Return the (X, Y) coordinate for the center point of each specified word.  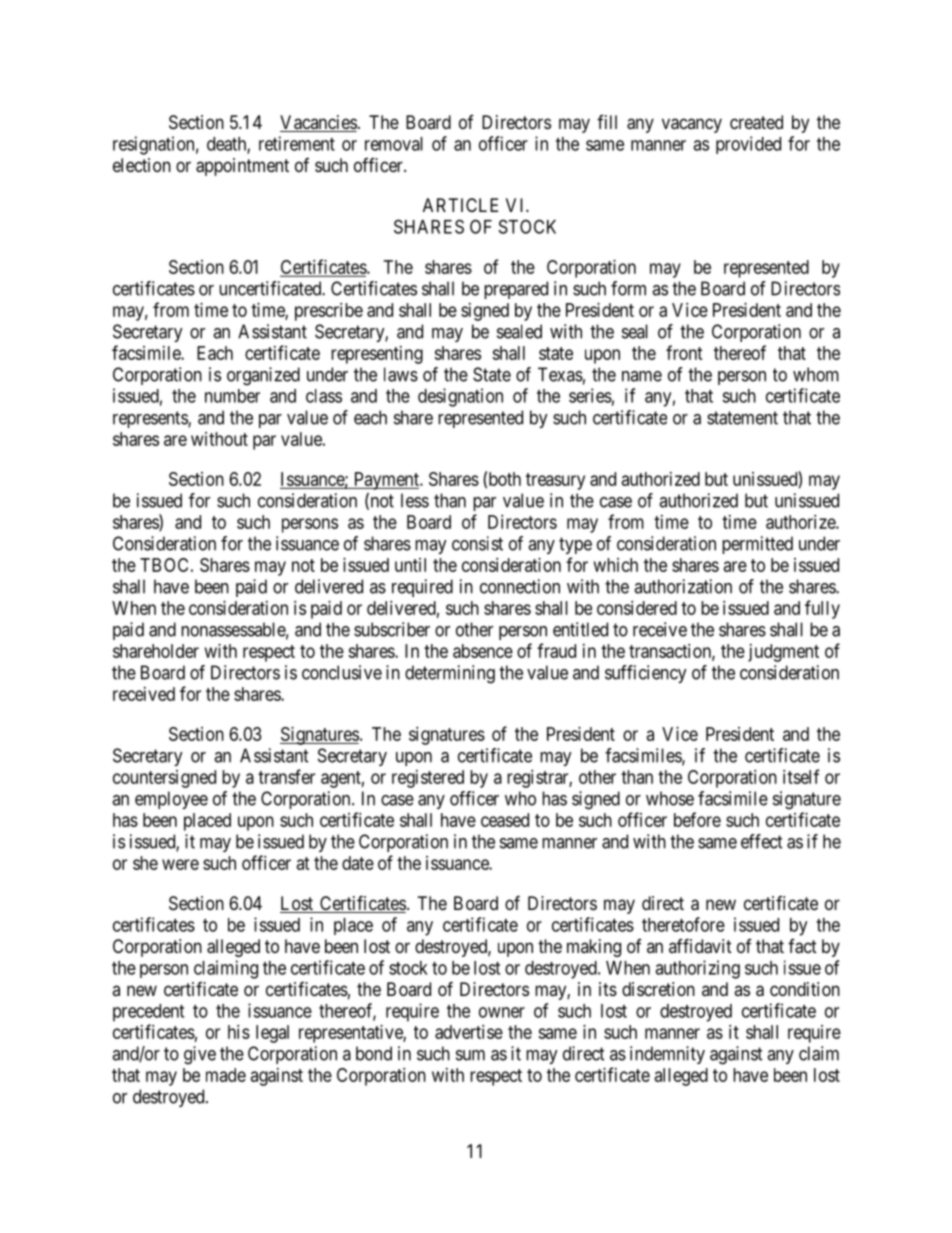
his (239, 1032)
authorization (683, 586)
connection (520, 586)
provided (748, 145)
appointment (242, 167)
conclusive (342, 672)
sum (470, 1055)
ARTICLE (460, 205)
